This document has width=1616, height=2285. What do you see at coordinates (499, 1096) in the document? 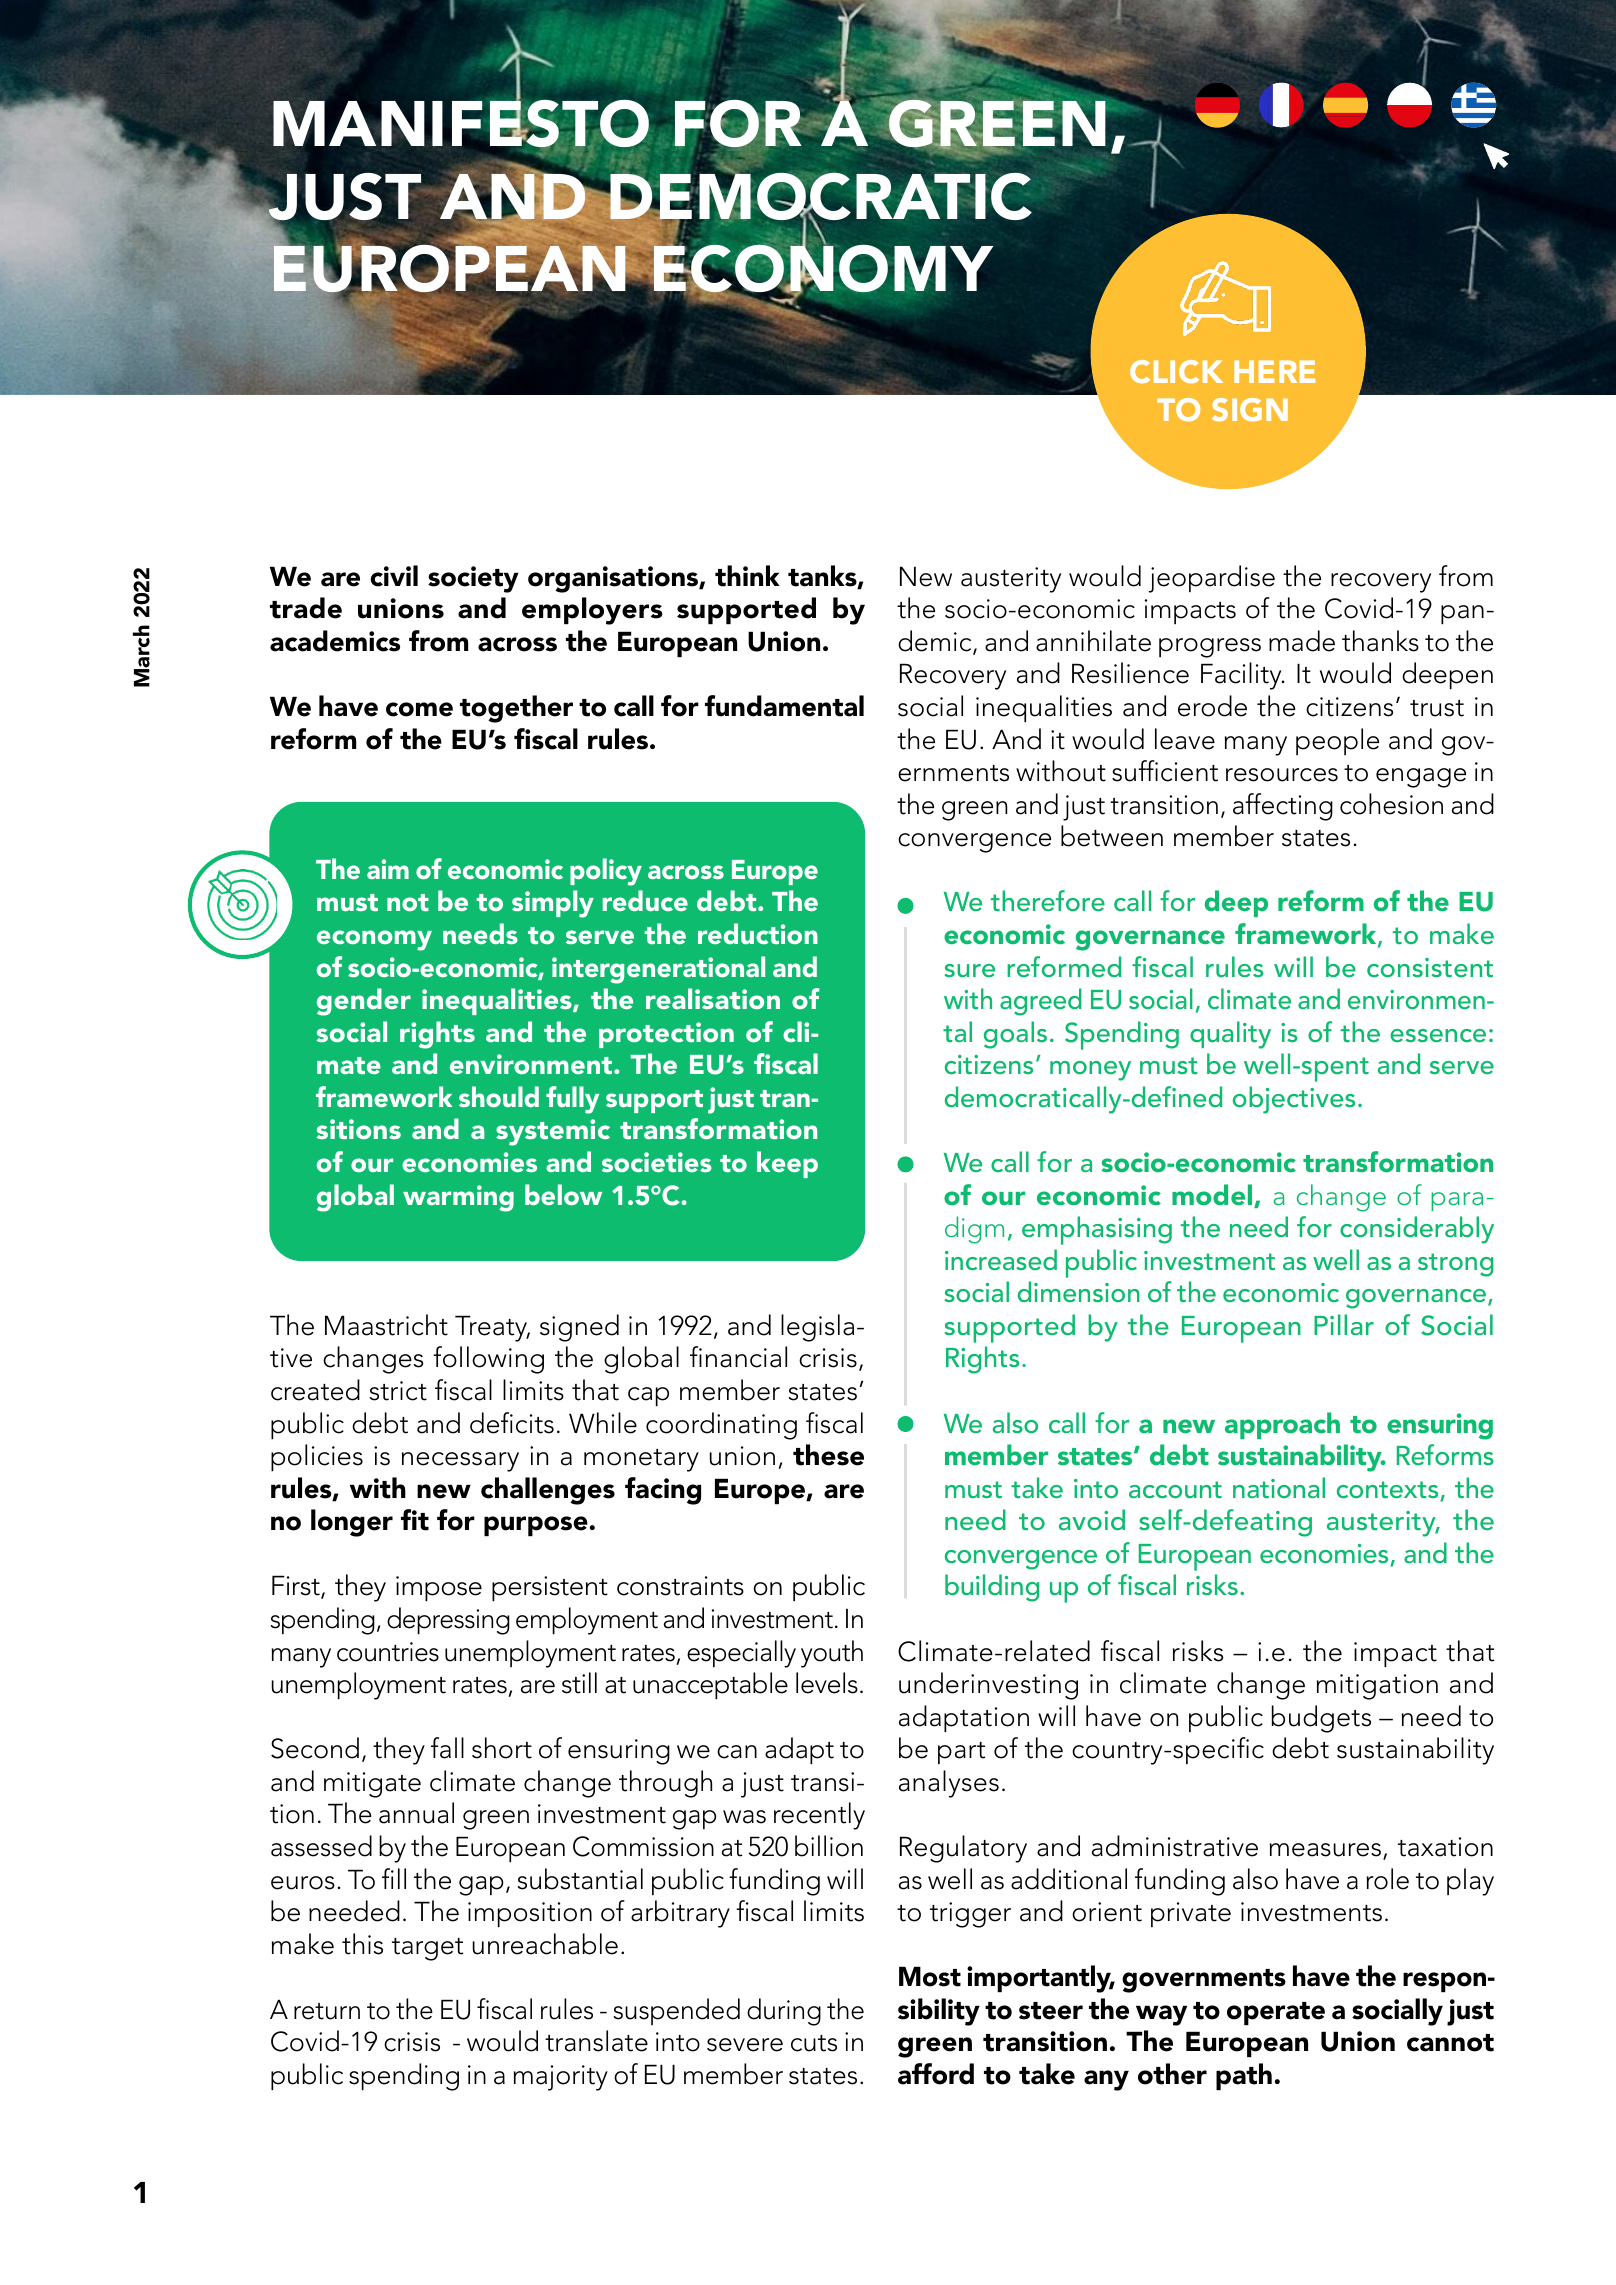
I see `should` at bounding box center [499, 1096].
